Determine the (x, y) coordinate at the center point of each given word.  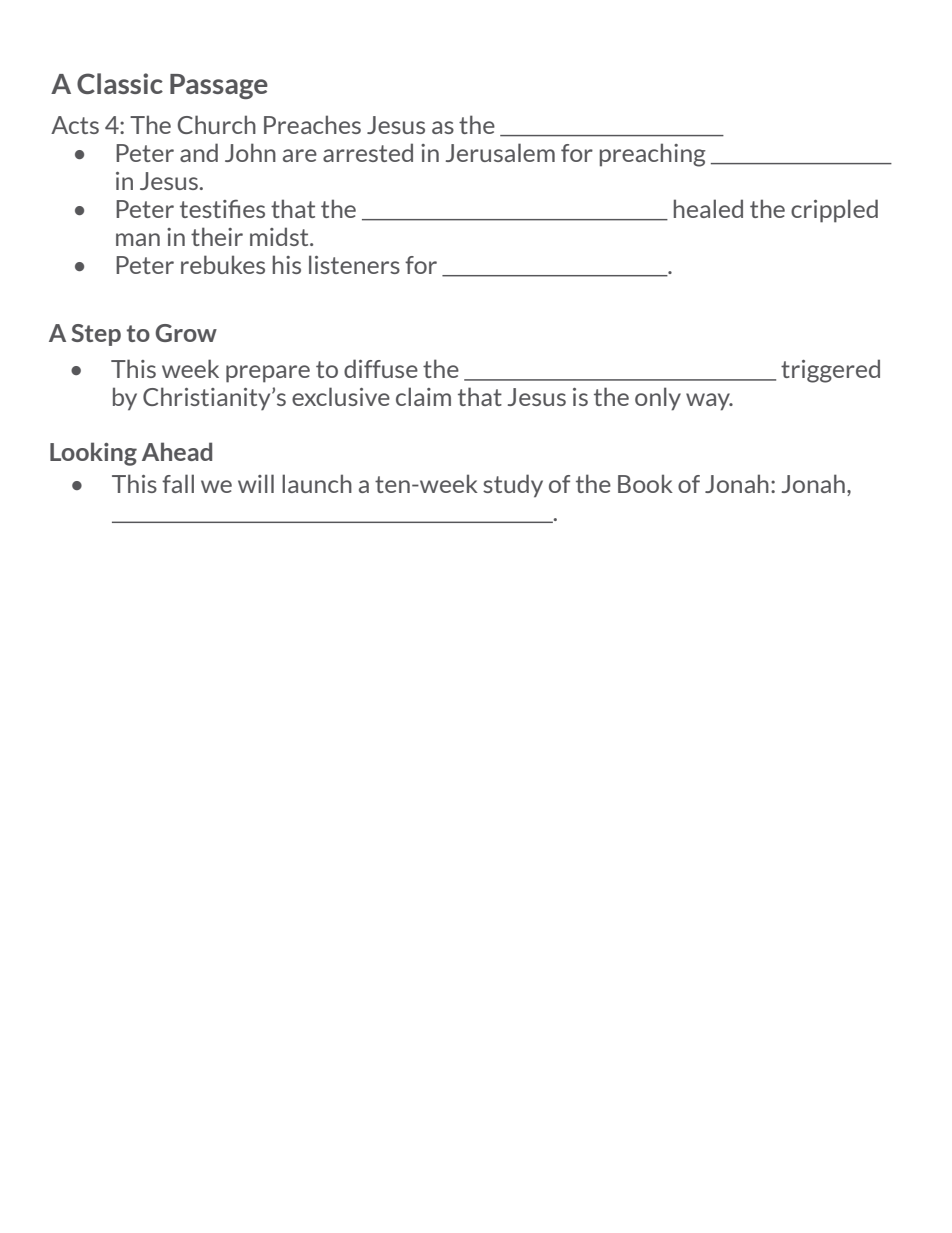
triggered (830, 371)
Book (645, 483)
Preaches (312, 124)
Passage (219, 86)
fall (178, 483)
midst (280, 236)
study (513, 486)
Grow (186, 333)
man (138, 239)
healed (708, 208)
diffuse (381, 368)
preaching (653, 155)
